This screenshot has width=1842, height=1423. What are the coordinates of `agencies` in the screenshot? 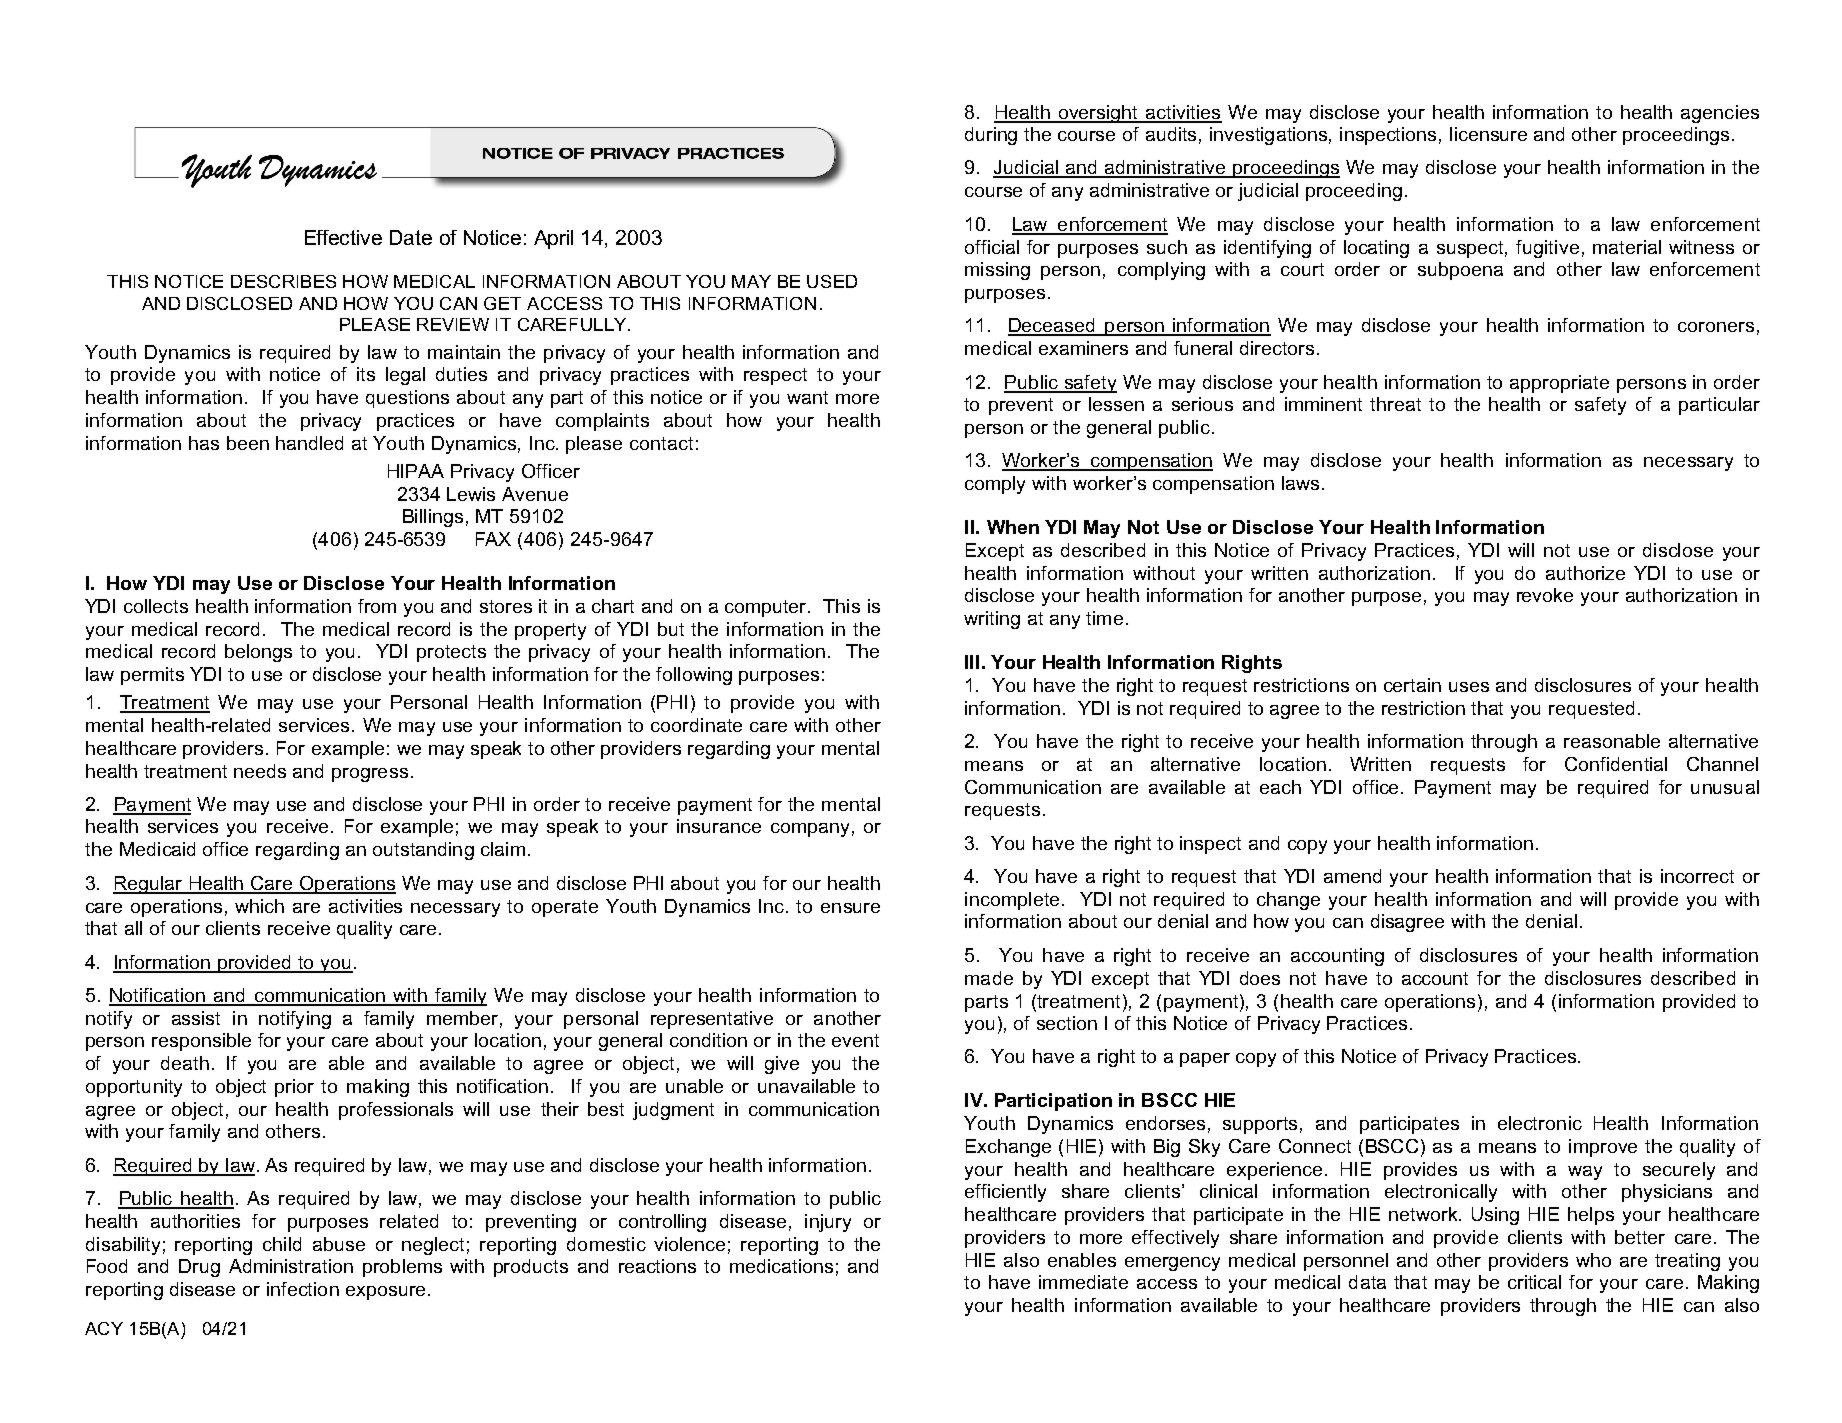 It's located at (1720, 114).
